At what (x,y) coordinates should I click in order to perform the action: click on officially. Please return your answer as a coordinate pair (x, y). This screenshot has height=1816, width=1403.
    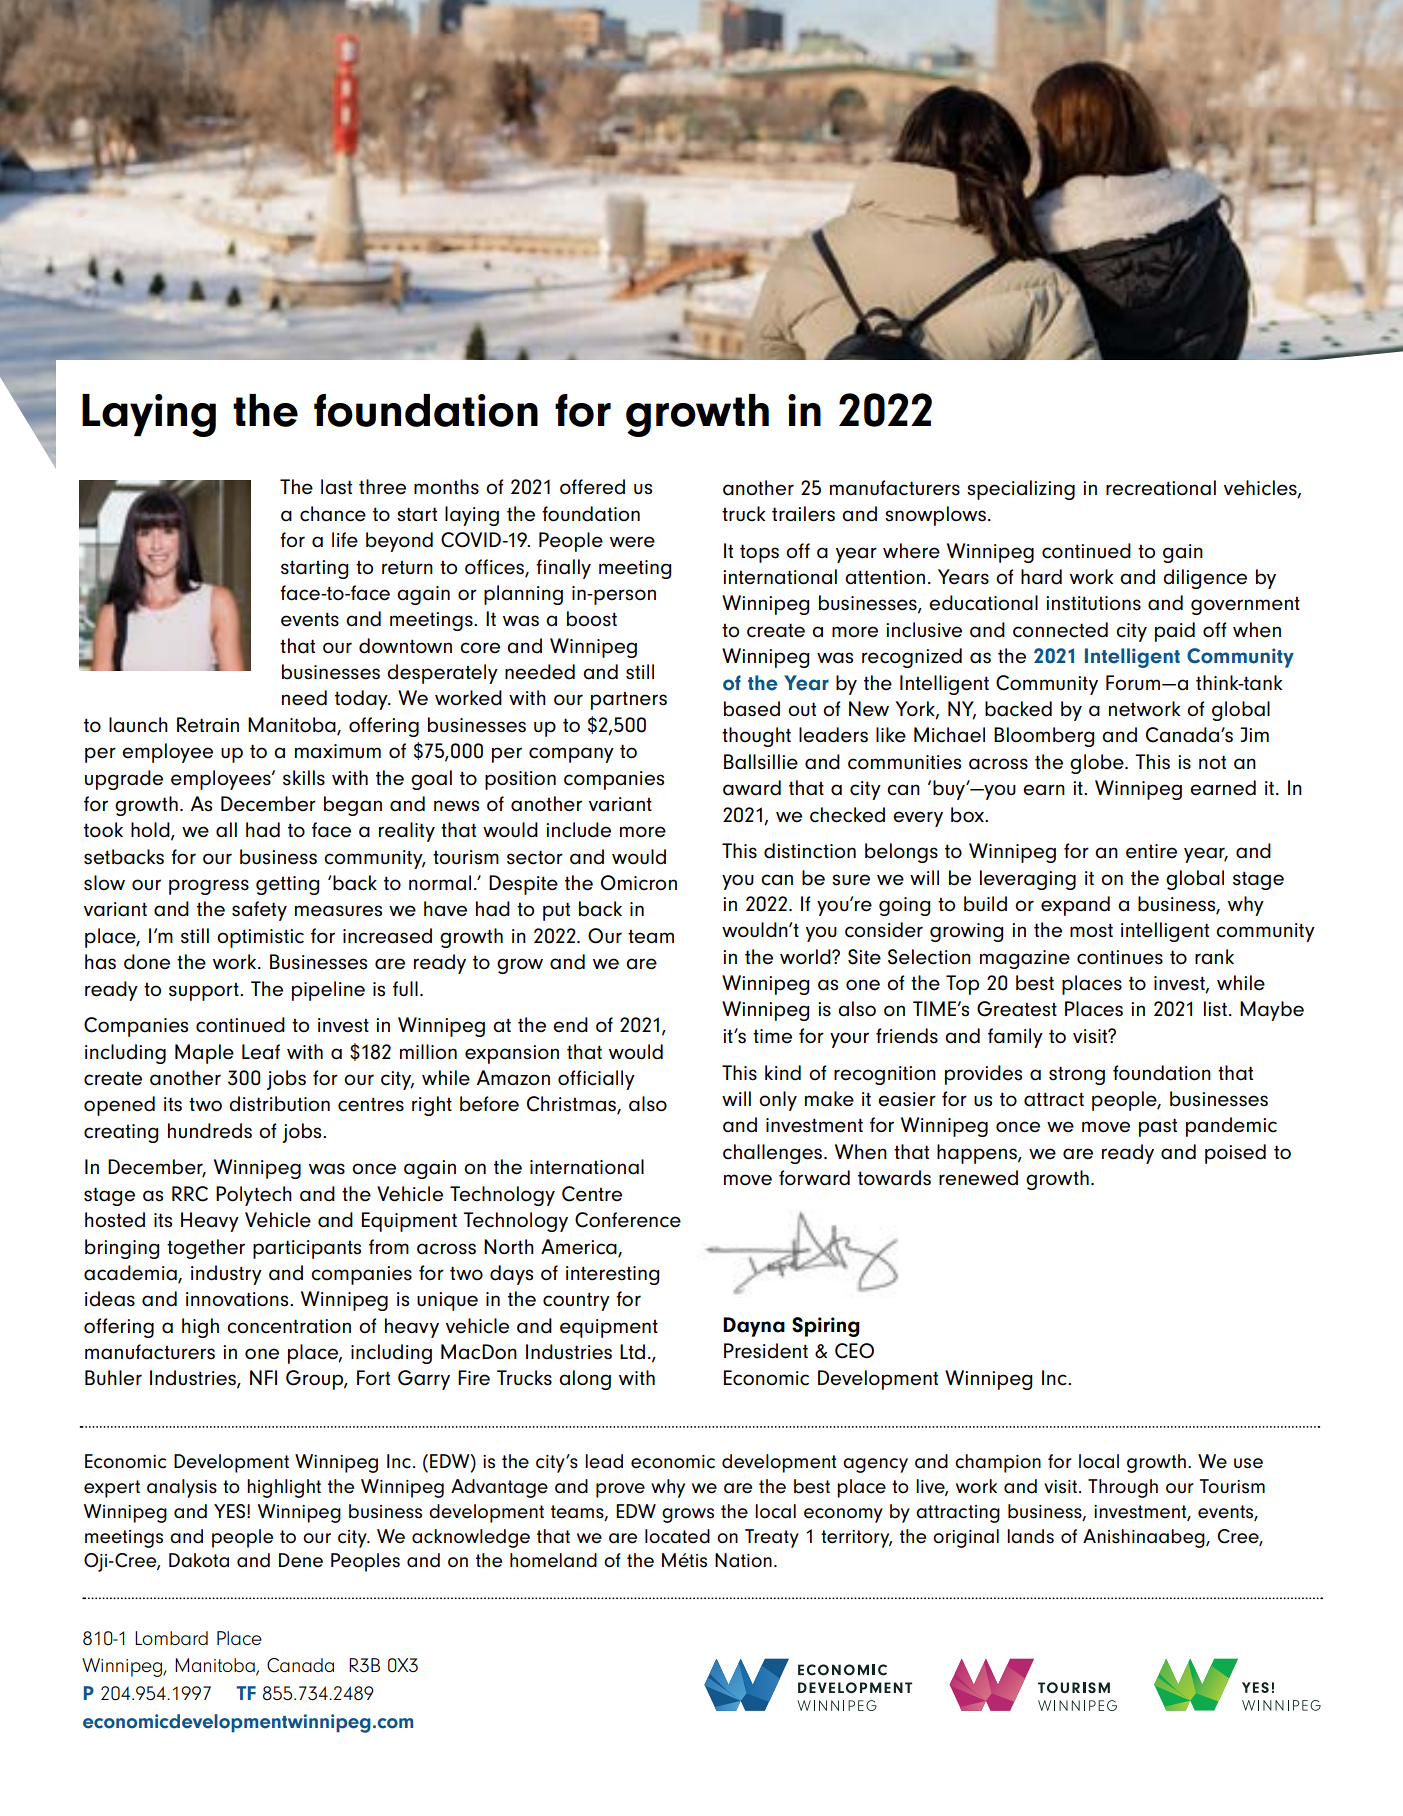
    Looking at the image, I should click on (596, 1080).
